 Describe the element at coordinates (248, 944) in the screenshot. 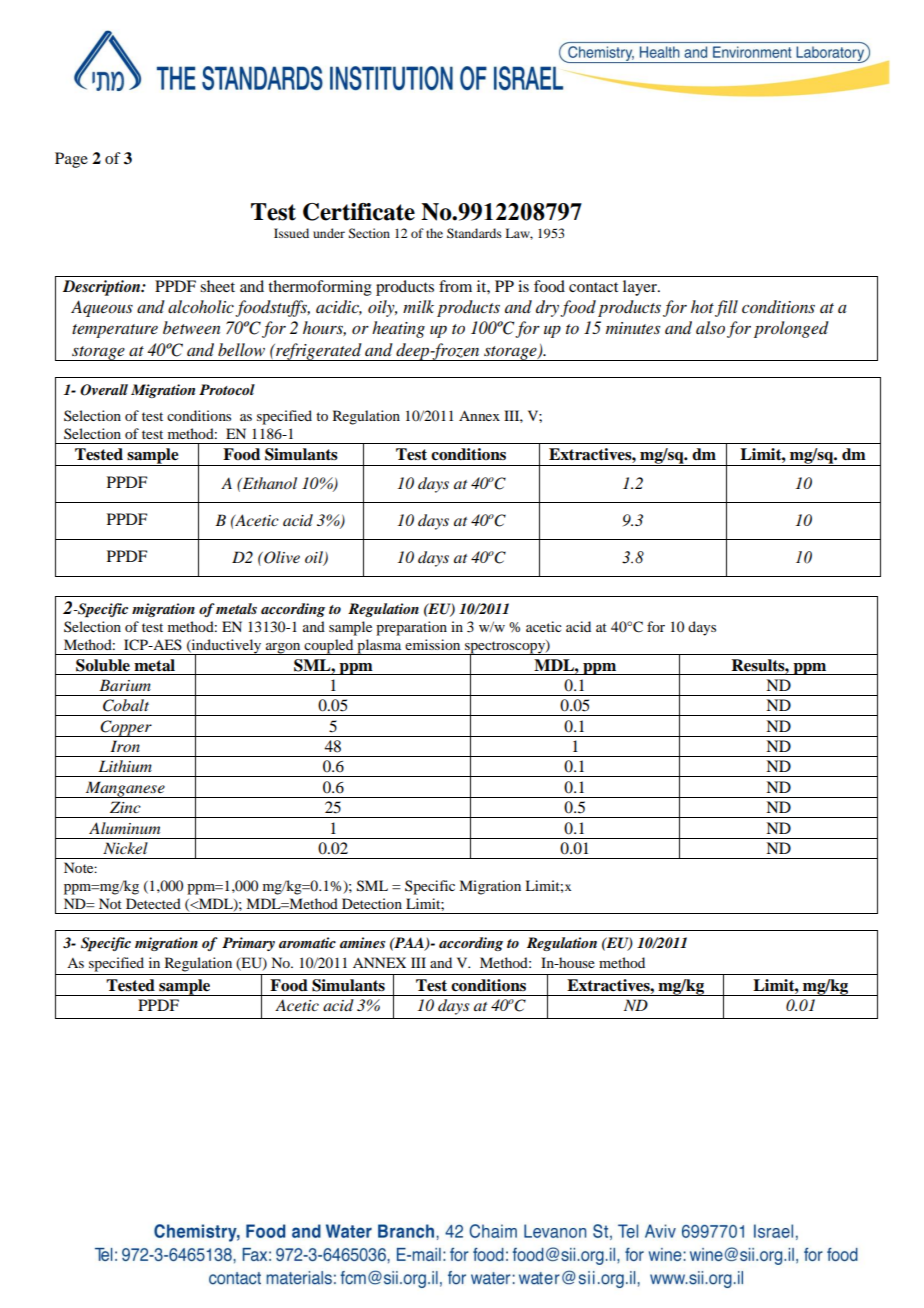

I see `Primary` at that location.
